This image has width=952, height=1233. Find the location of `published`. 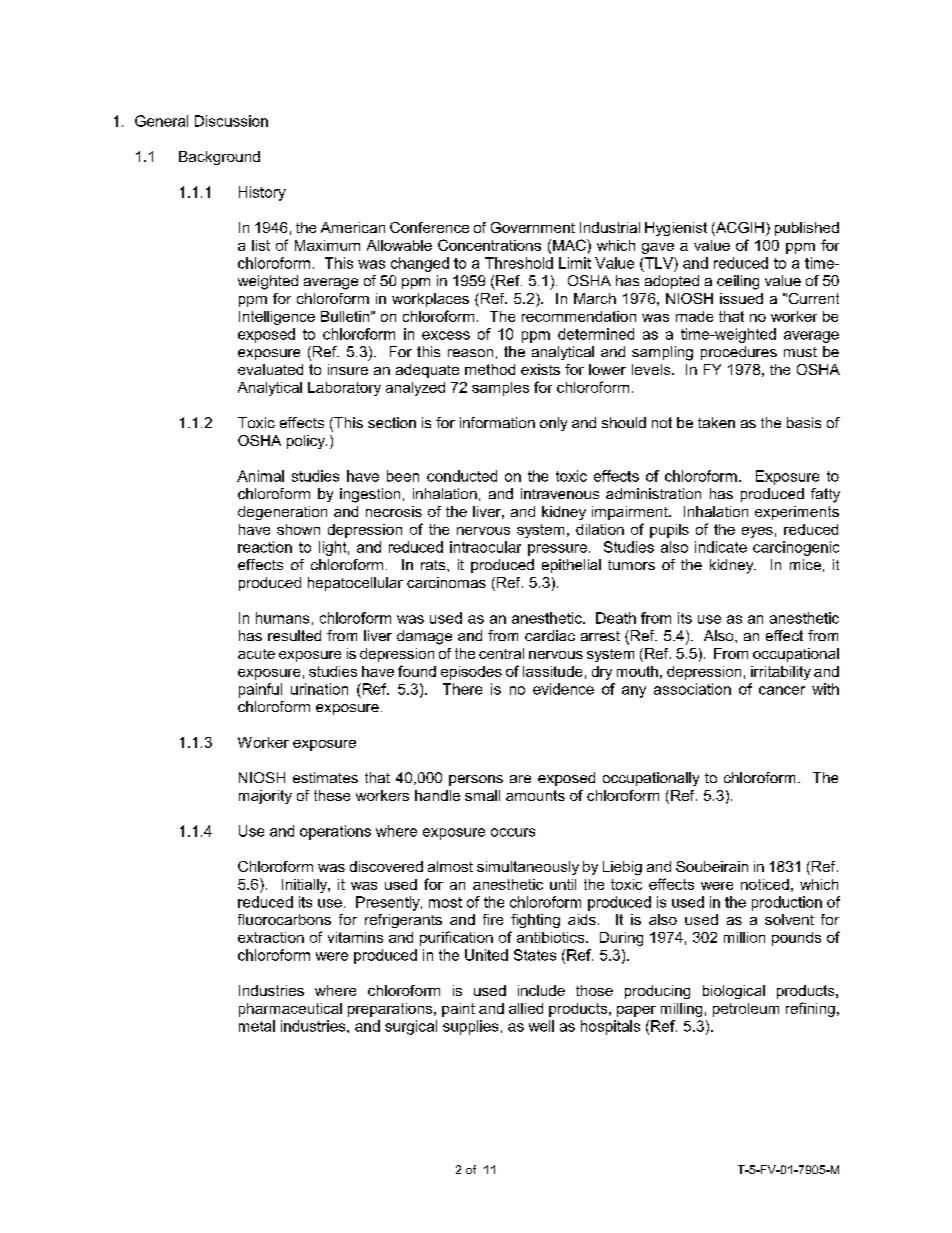

published is located at coordinates (807, 229).
